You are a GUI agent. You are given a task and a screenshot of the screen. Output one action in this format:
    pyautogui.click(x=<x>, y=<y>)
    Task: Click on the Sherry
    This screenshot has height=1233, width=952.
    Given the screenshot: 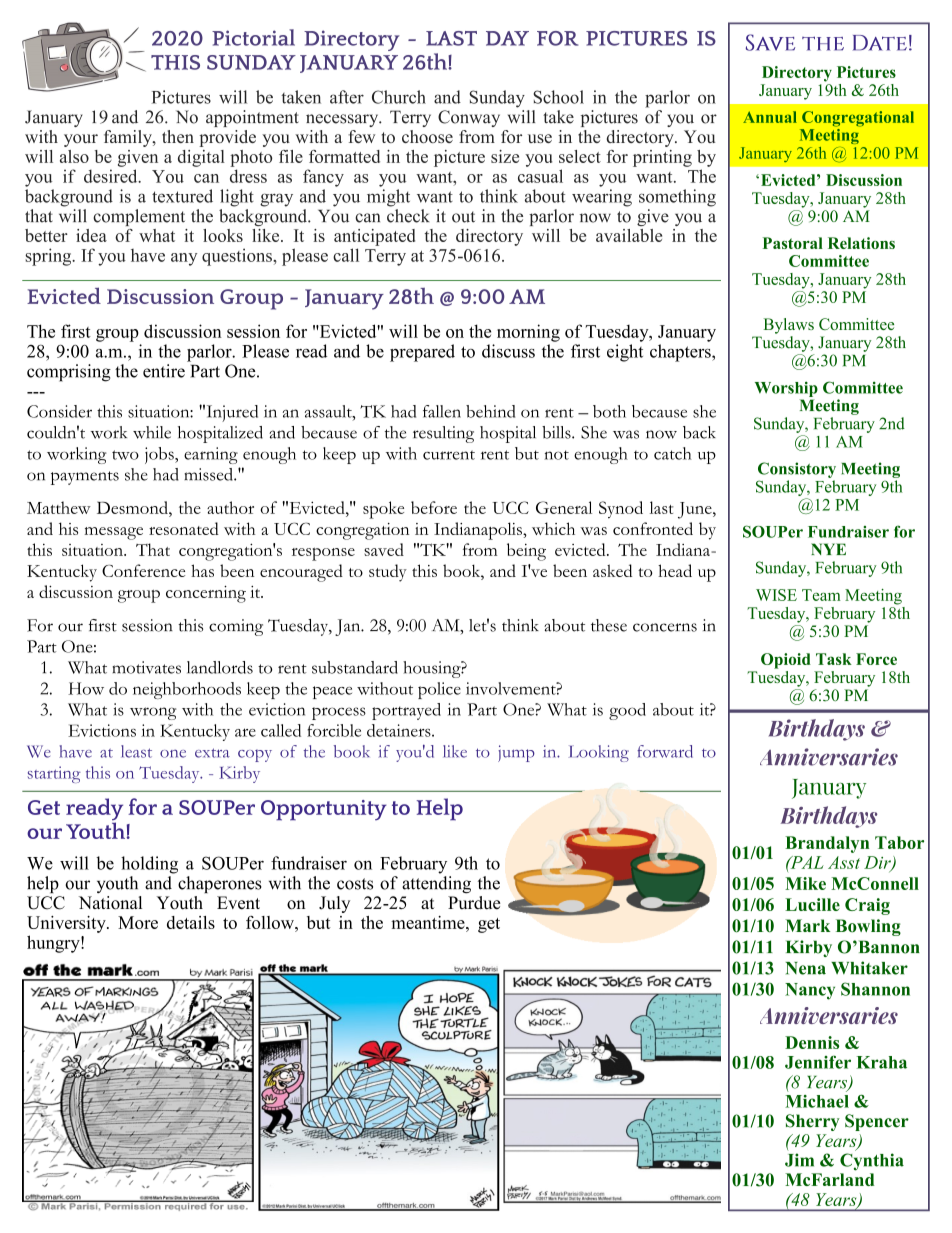 What is the action you would take?
    pyautogui.click(x=813, y=1122)
